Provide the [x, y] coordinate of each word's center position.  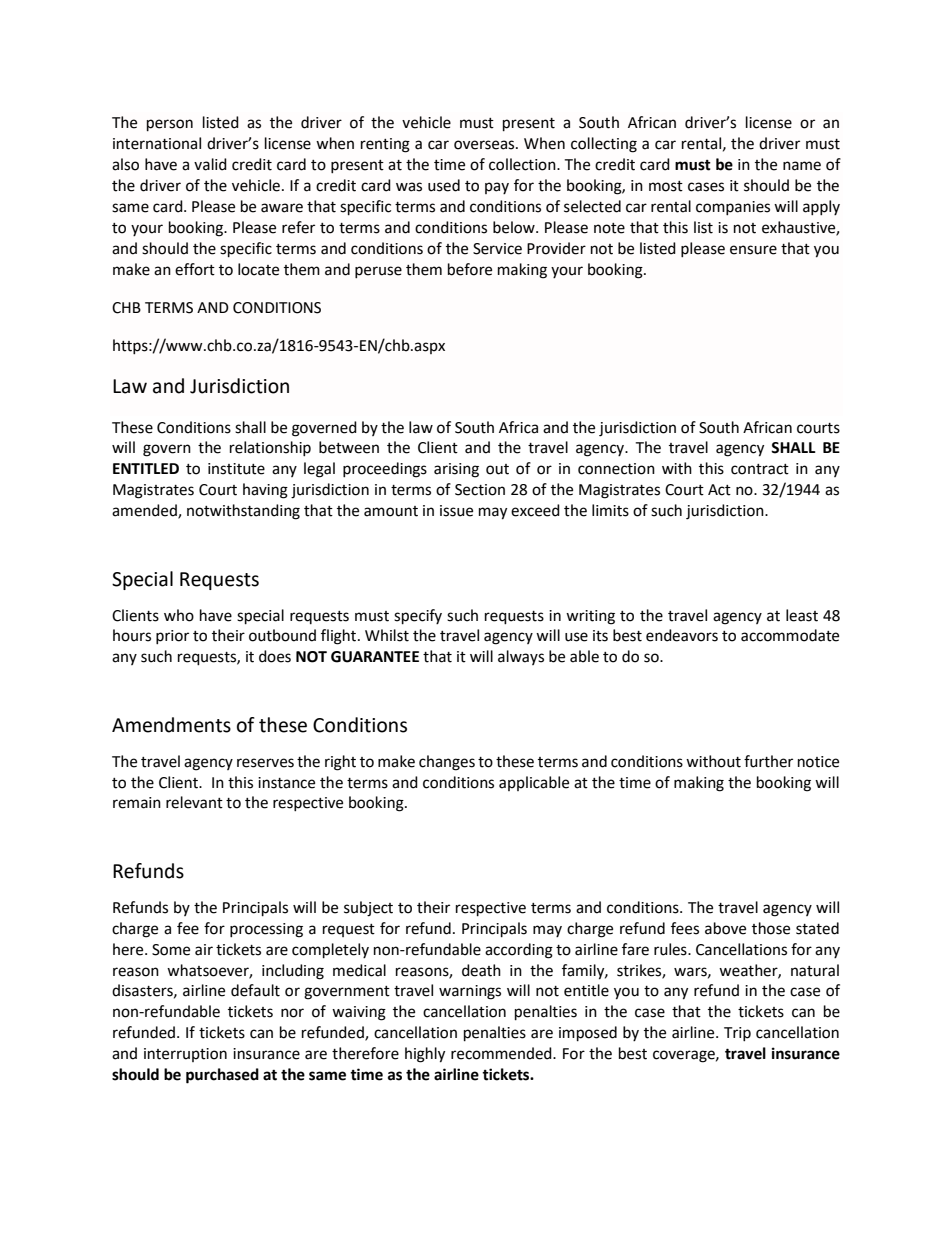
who [179, 615]
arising [456, 470]
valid [210, 164]
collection [523, 164]
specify [418, 617]
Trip [737, 1034]
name [802, 166]
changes [447, 763]
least [802, 615]
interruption [185, 1055]
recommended [502, 1053]
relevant [194, 802]
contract [760, 469]
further [768, 761]
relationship [270, 448]
